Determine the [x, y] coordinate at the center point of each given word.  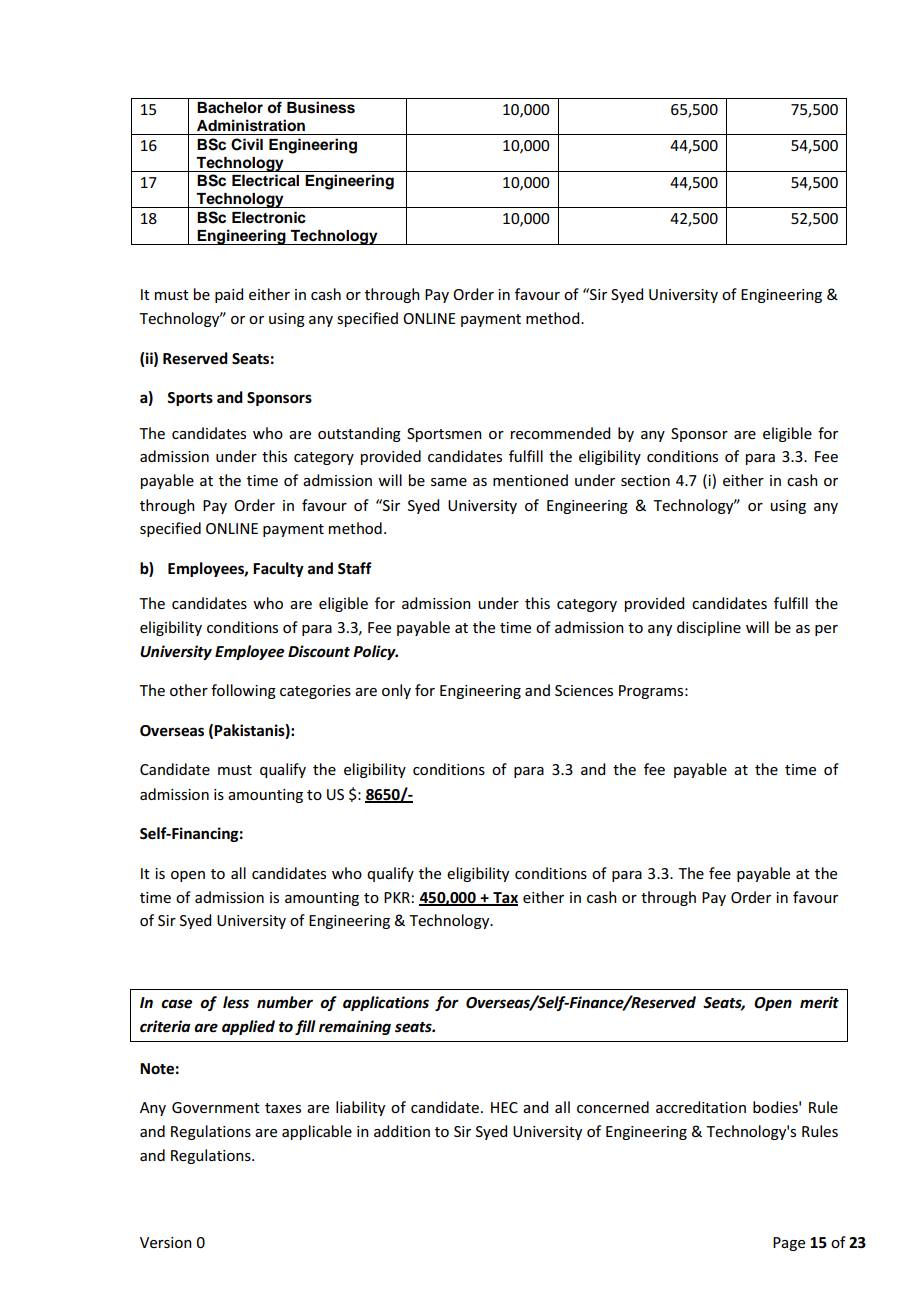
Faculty [278, 569]
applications [386, 1003]
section [645, 480]
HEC [504, 1107]
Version [166, 1242]
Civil [247, 144]
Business [321, 107]
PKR [397, 897]
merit [819, 1002]
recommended [560, 433]
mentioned [530, 480]
